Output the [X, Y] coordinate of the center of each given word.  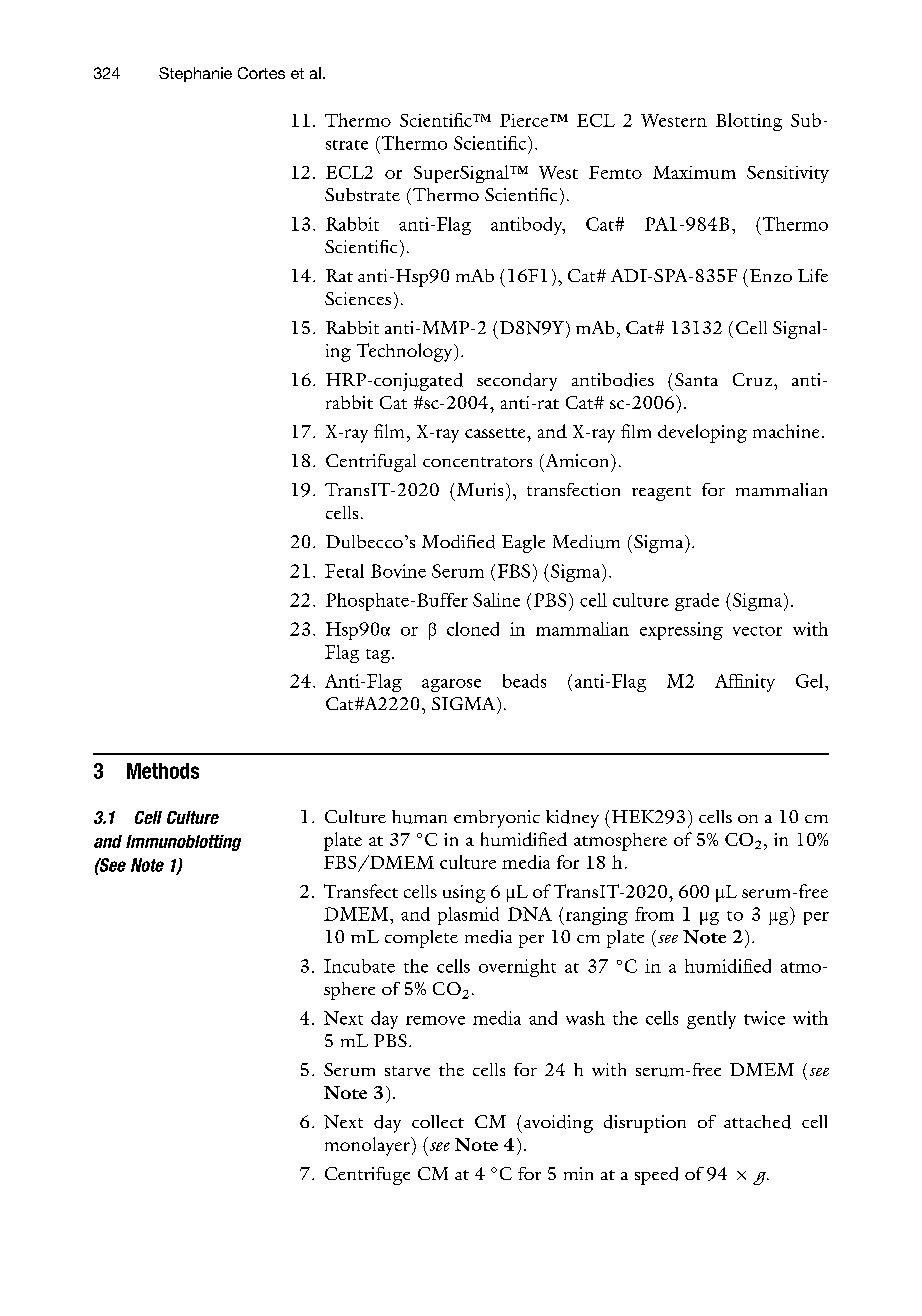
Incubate [359, 966]
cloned [473, 629]
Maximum [694, 172]
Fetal [344, 571]
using [464, 894]
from [654, 914]
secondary [517, 382]
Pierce [525, 120]
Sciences [358, 298]
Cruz [754, 379]
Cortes [261, 73]
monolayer [368, 1146]
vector [757, 631]
